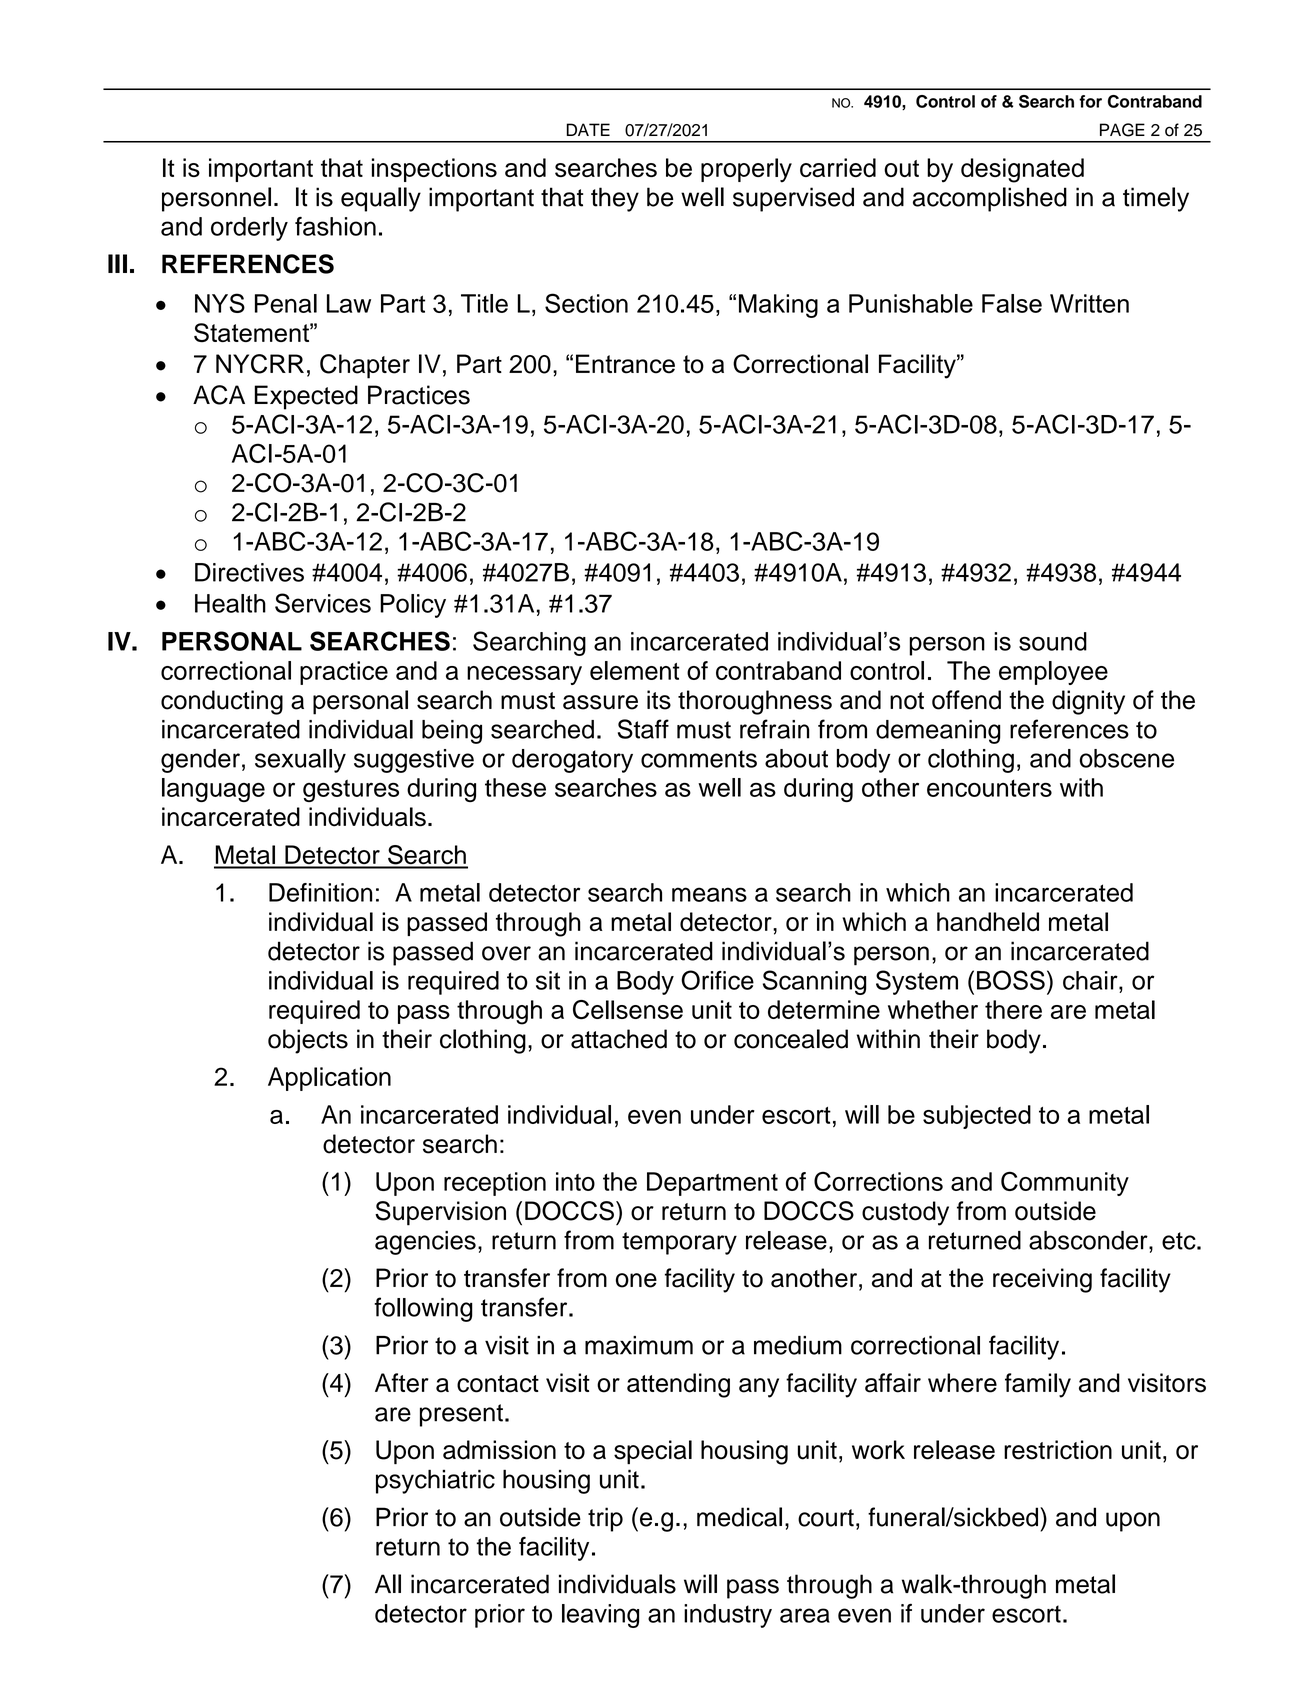 The image size is (1299, 1681). What do you see at coordinates (600, 1616) in the screenshot?
I see `leaving` at bounding box center [600, 1616].
